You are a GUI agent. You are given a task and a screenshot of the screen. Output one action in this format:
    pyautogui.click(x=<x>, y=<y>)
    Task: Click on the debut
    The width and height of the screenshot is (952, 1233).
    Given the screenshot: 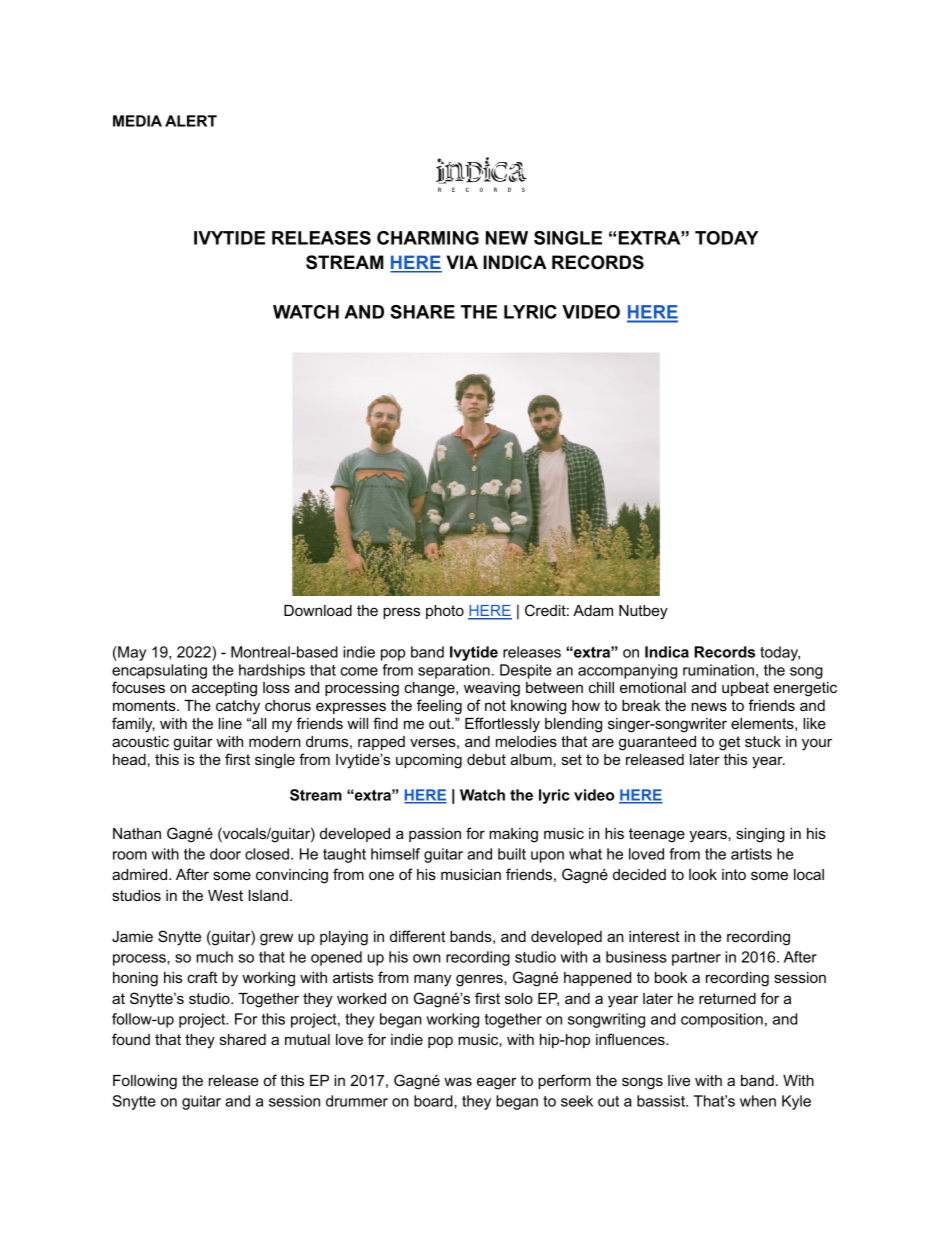 What is the action you would take?
    pyautogui.click(x=486, y=759)
